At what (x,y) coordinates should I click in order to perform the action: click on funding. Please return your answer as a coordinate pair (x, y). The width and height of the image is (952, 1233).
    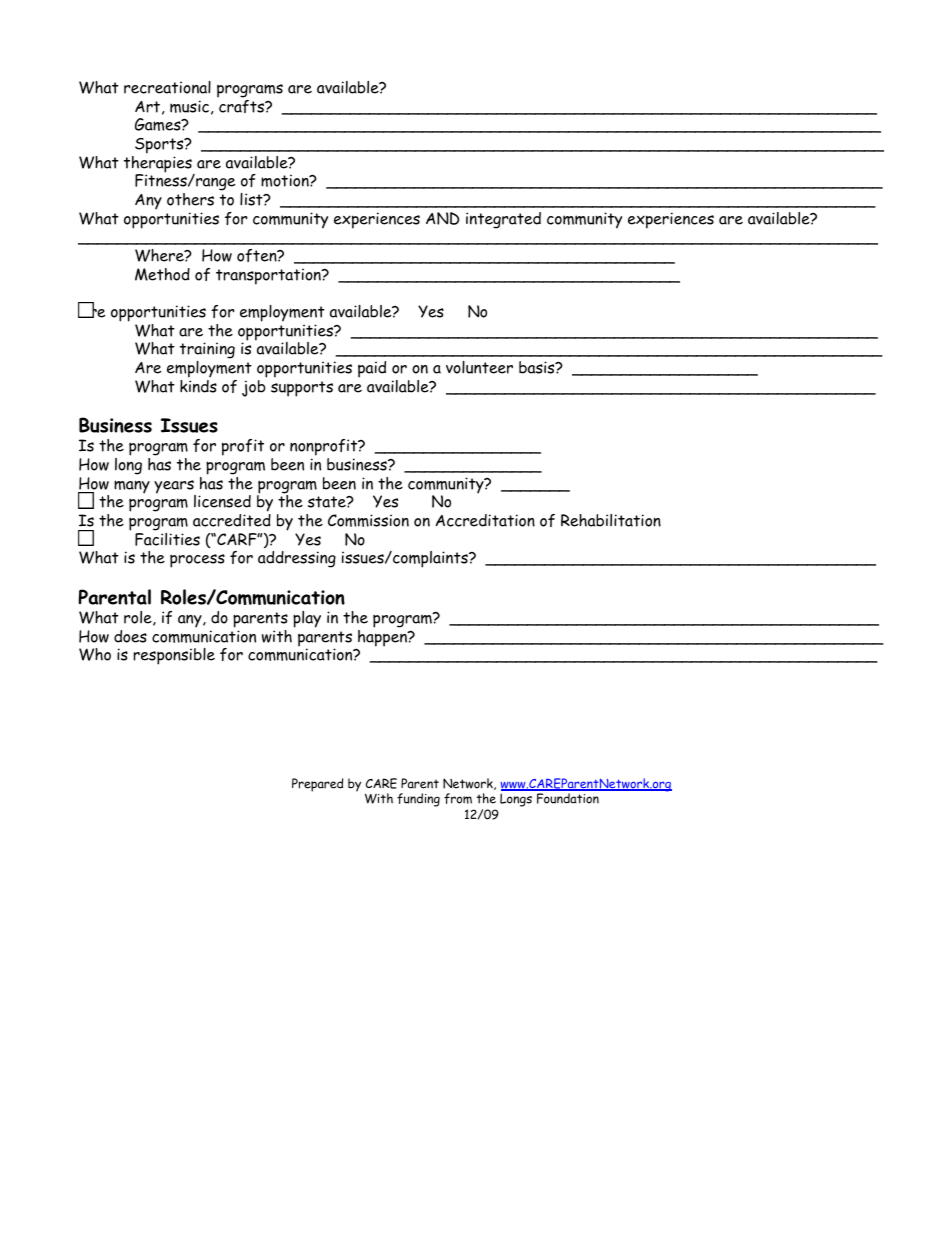
    Looking at the image, I should click on (418, 800).
